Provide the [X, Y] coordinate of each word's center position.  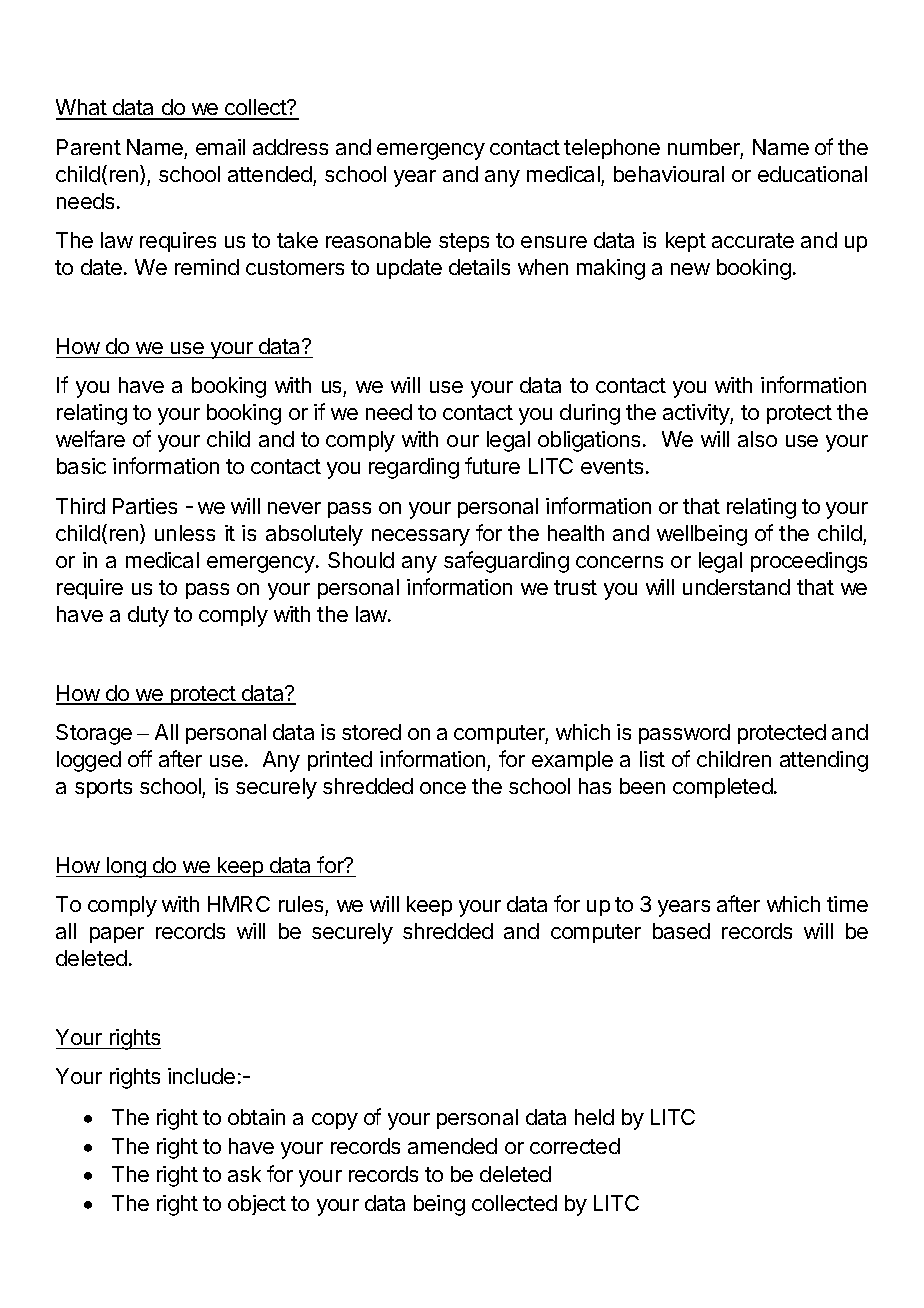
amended [452, 1146]
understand [736, 587]
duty [148, 616]
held [594, 1117]
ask [244, 1174]
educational [812, 174]
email [220, 147]
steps [464, 242]
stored [371, 732]
